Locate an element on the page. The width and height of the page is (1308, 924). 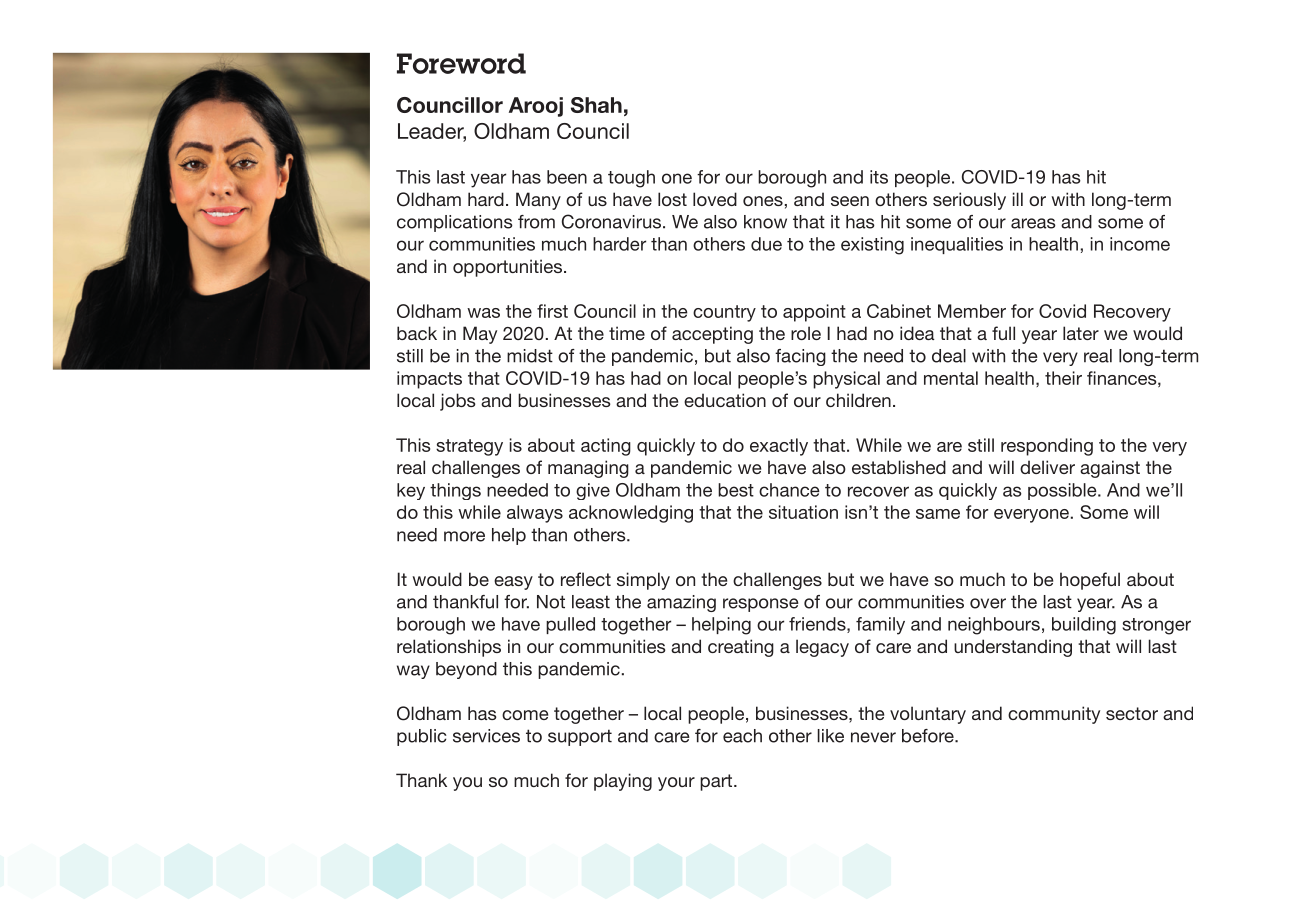
situation is located at coordinates (803, 512).
